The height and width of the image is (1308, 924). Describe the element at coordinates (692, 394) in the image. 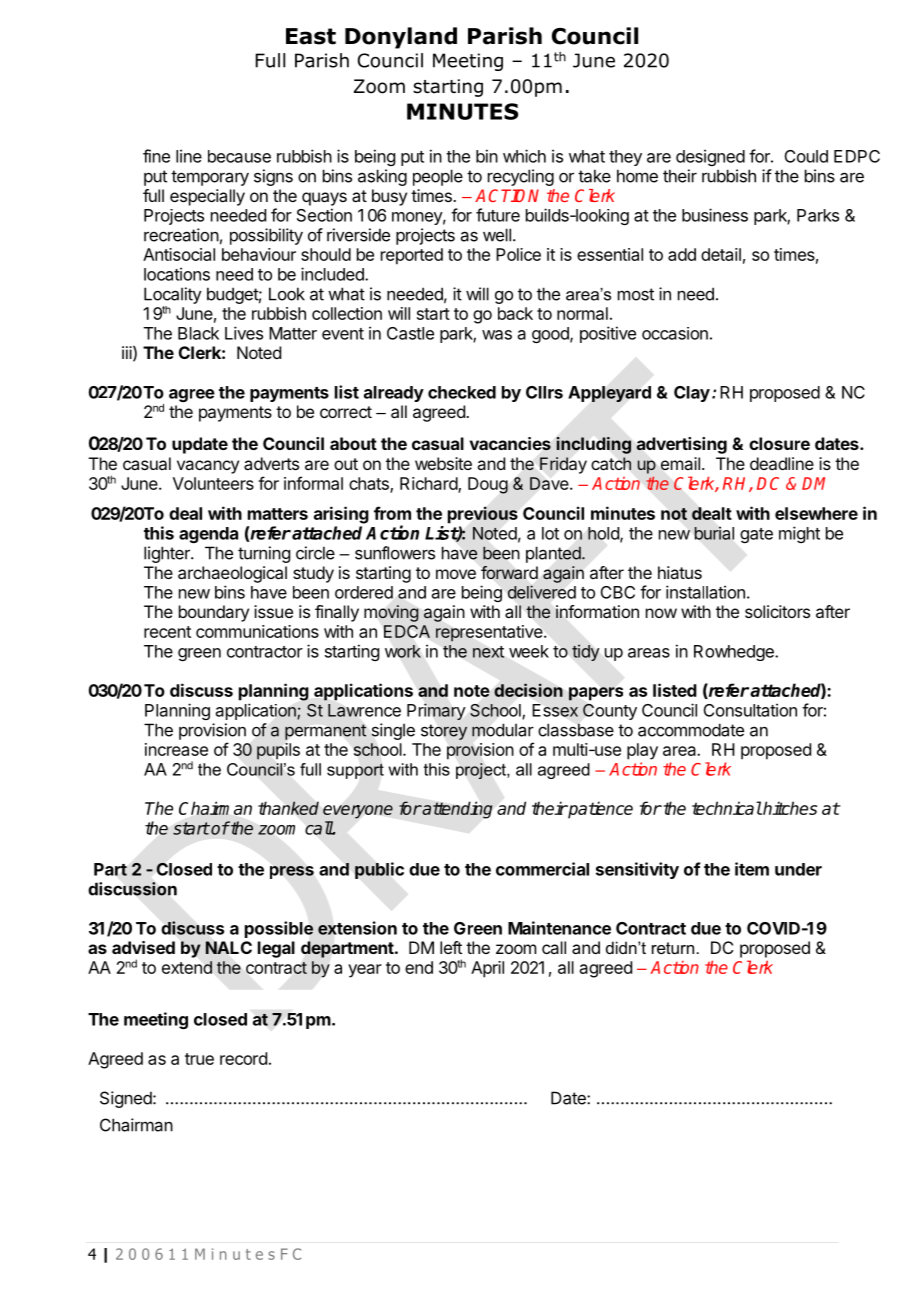

I see `Clay` at that location.
